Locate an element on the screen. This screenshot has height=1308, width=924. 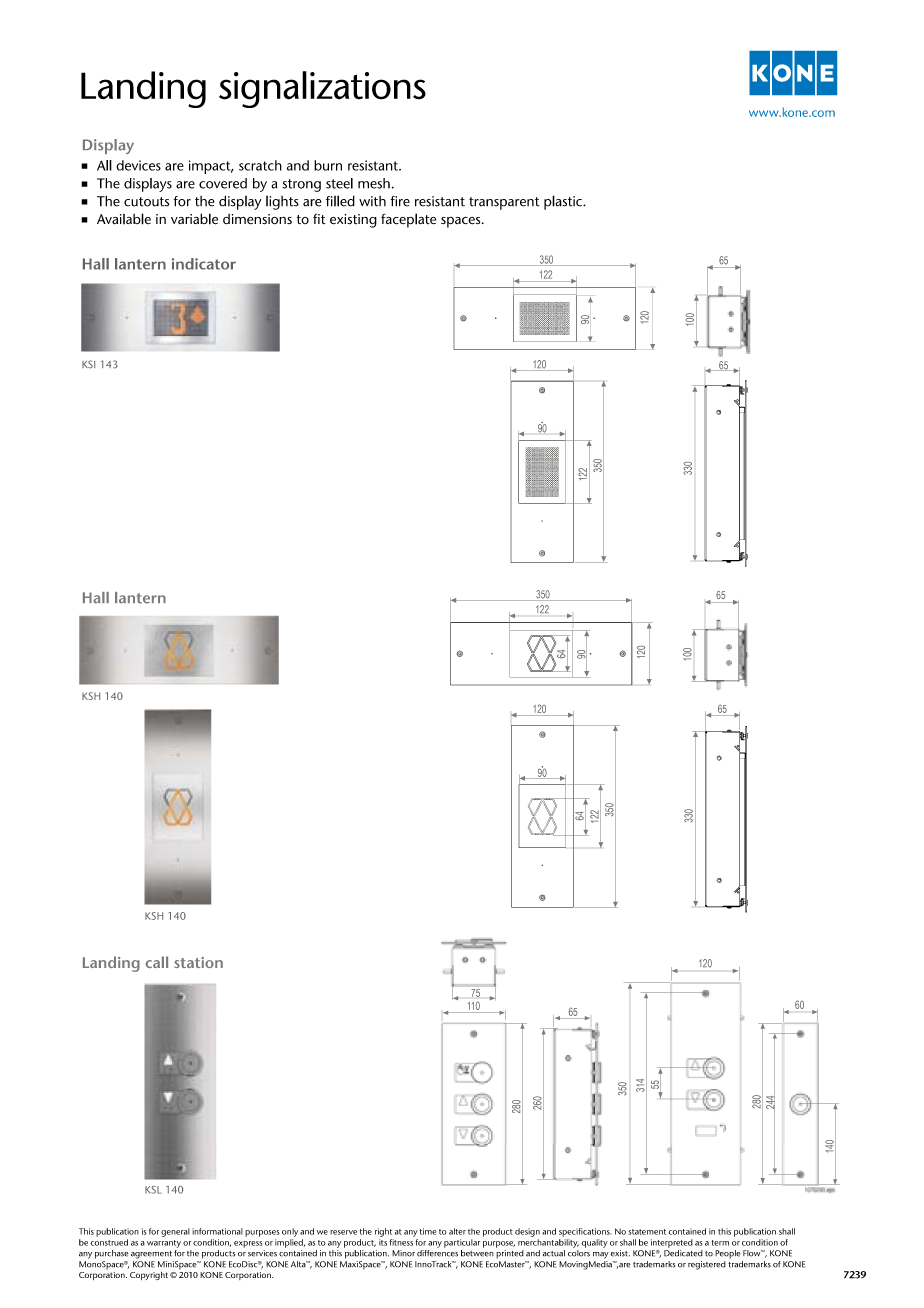
with is located at coordinates (372, 201).
